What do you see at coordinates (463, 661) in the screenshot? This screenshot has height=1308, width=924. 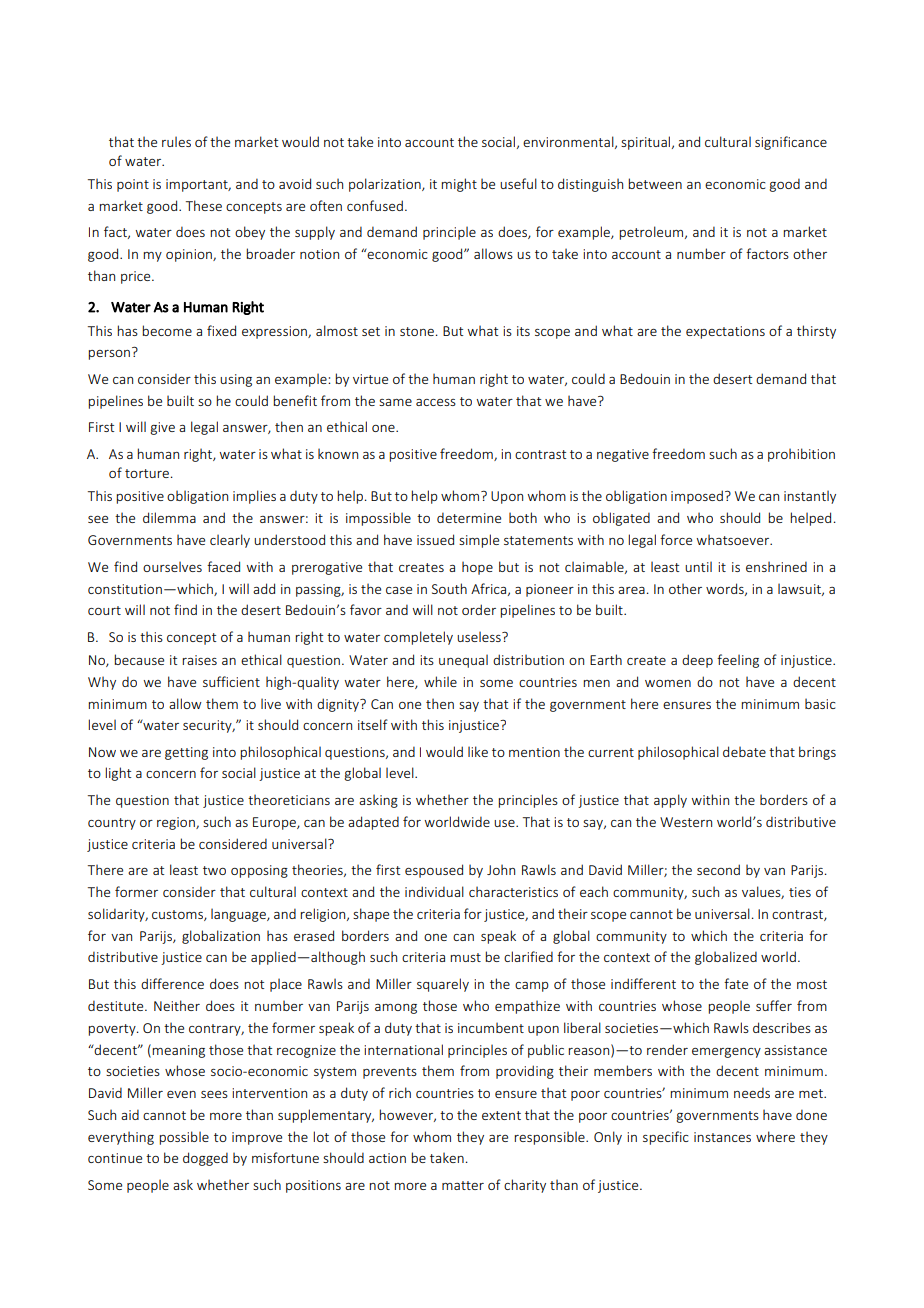 I see `unequal` at bounding box center [463, 661].
